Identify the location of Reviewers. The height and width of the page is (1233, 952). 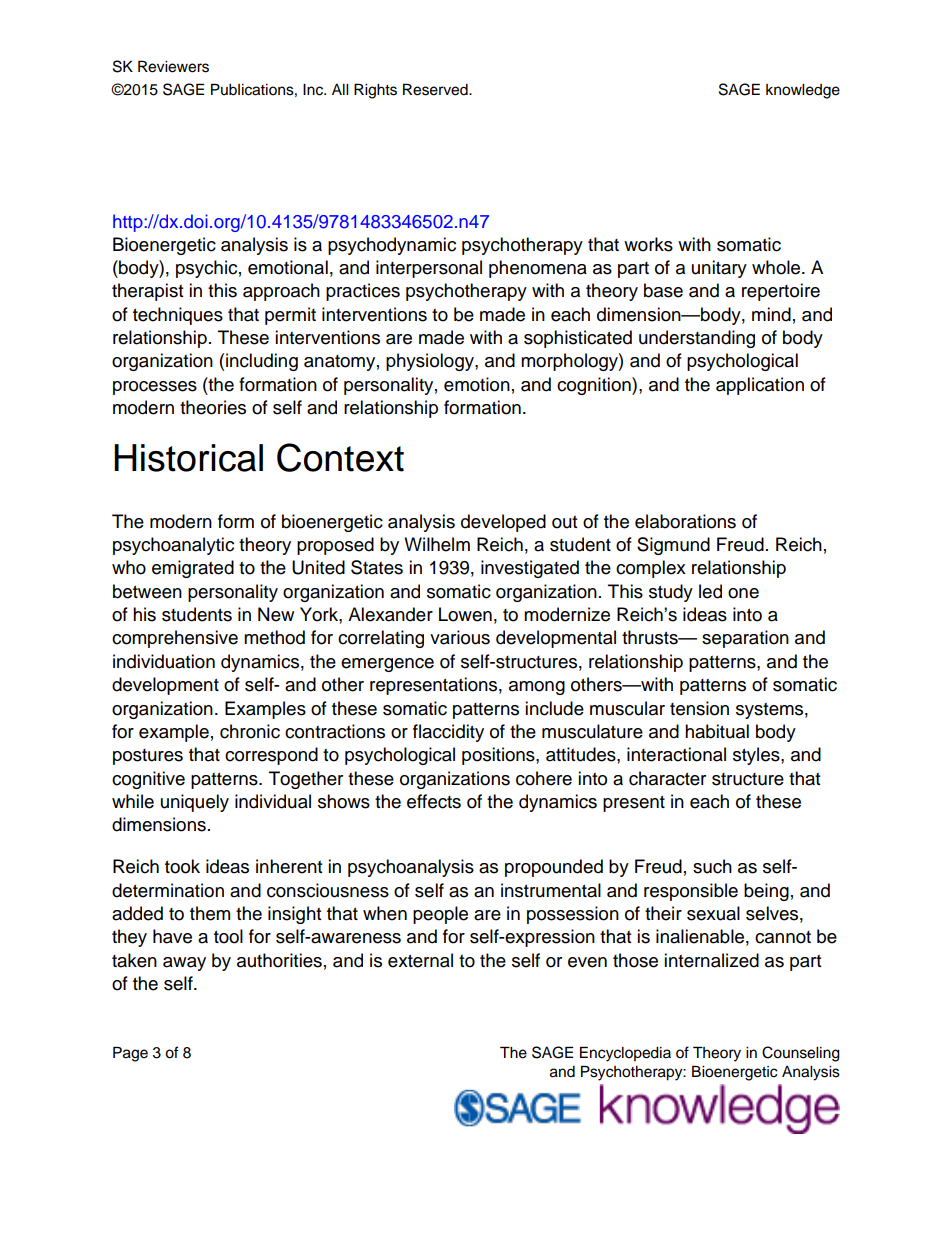
(173, 66).
